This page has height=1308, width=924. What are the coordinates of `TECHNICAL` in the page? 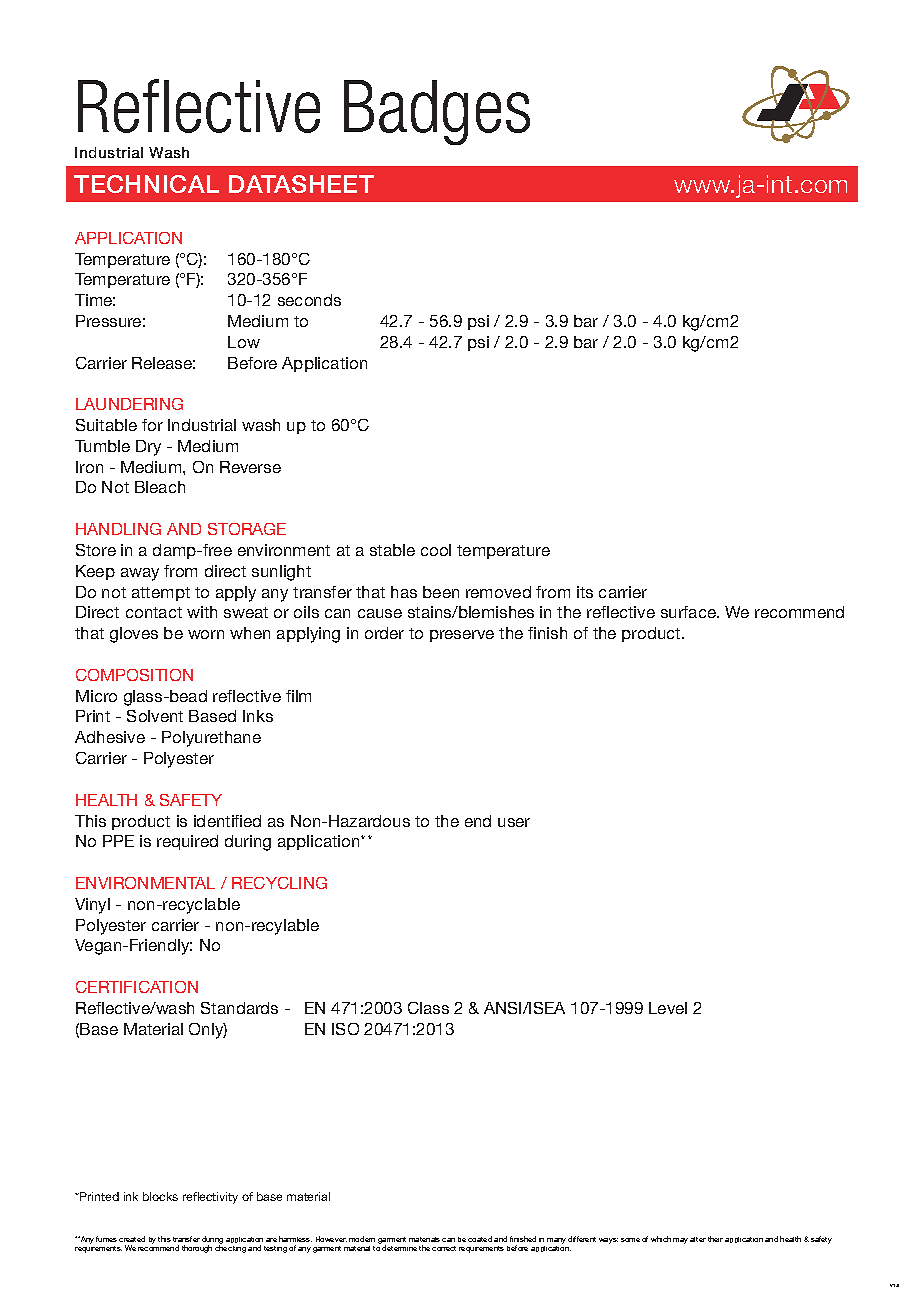 It's located at (146, 184).
